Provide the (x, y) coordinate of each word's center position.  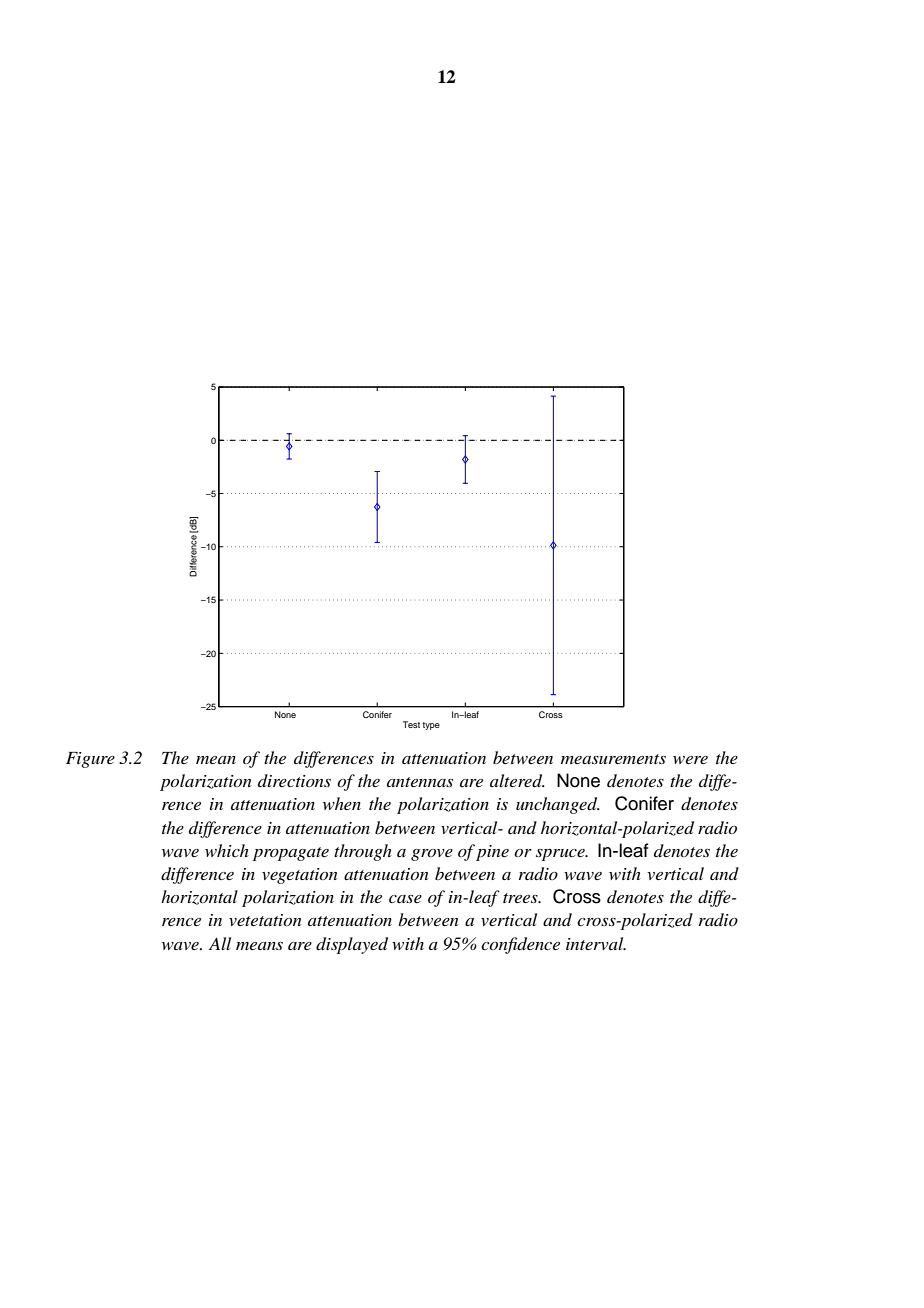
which (227, 850)
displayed (352, 945)
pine (492, 853)
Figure (90, 760)
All (220, 943)
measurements (613, 759)
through (363, 852)
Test (411, 724)
